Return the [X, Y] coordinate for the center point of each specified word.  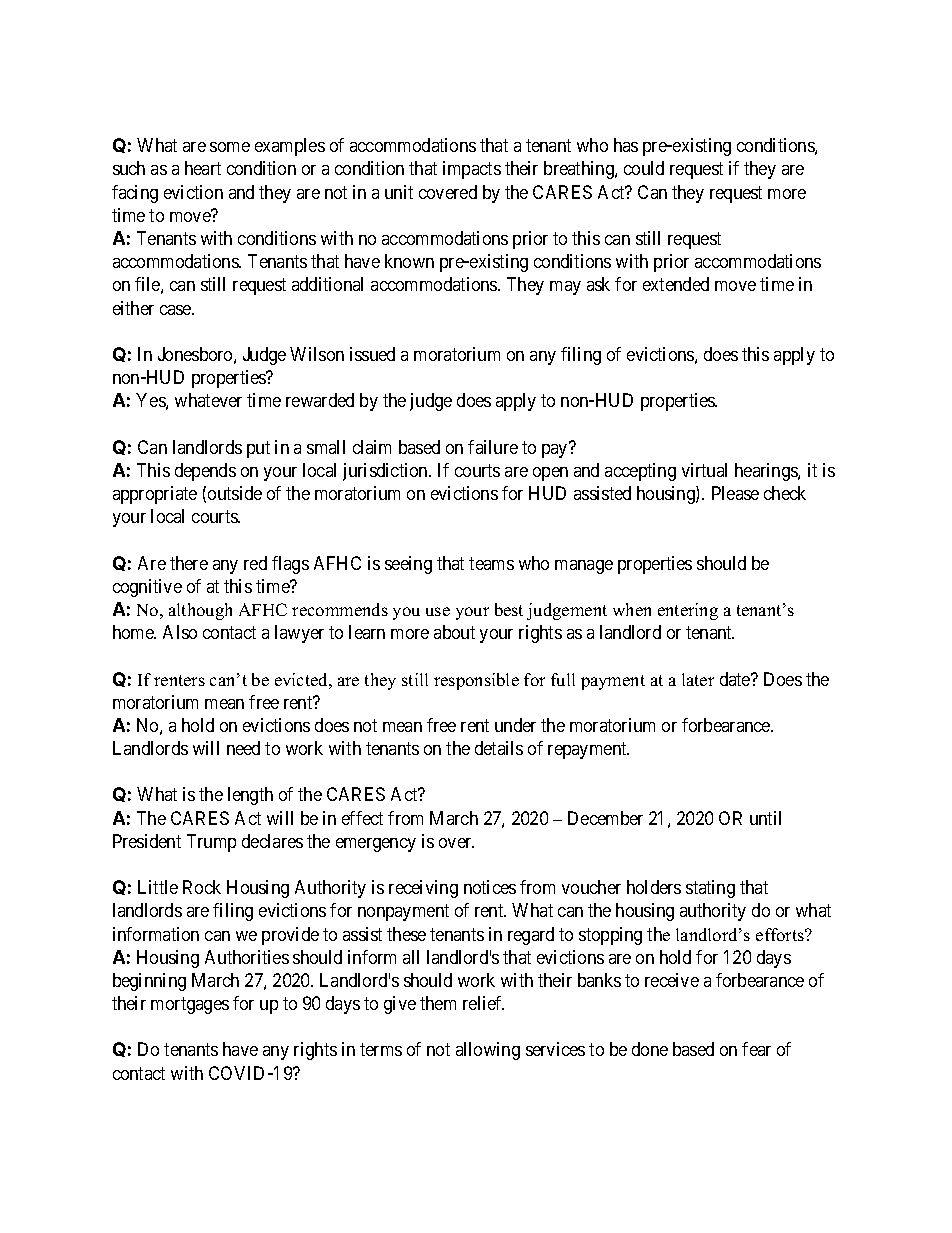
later [698, 679]
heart [203, 168]
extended [676, 284]
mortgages [190, 1005]
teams [491, 563]
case [176, 310]
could [644, 168]
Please [735, 493]
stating [710, 889]
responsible [476, 681]
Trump [211, 843]
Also [180, 632]
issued [372, 354]
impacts [472, 170]
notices [490, 887]
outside [235, 493]
